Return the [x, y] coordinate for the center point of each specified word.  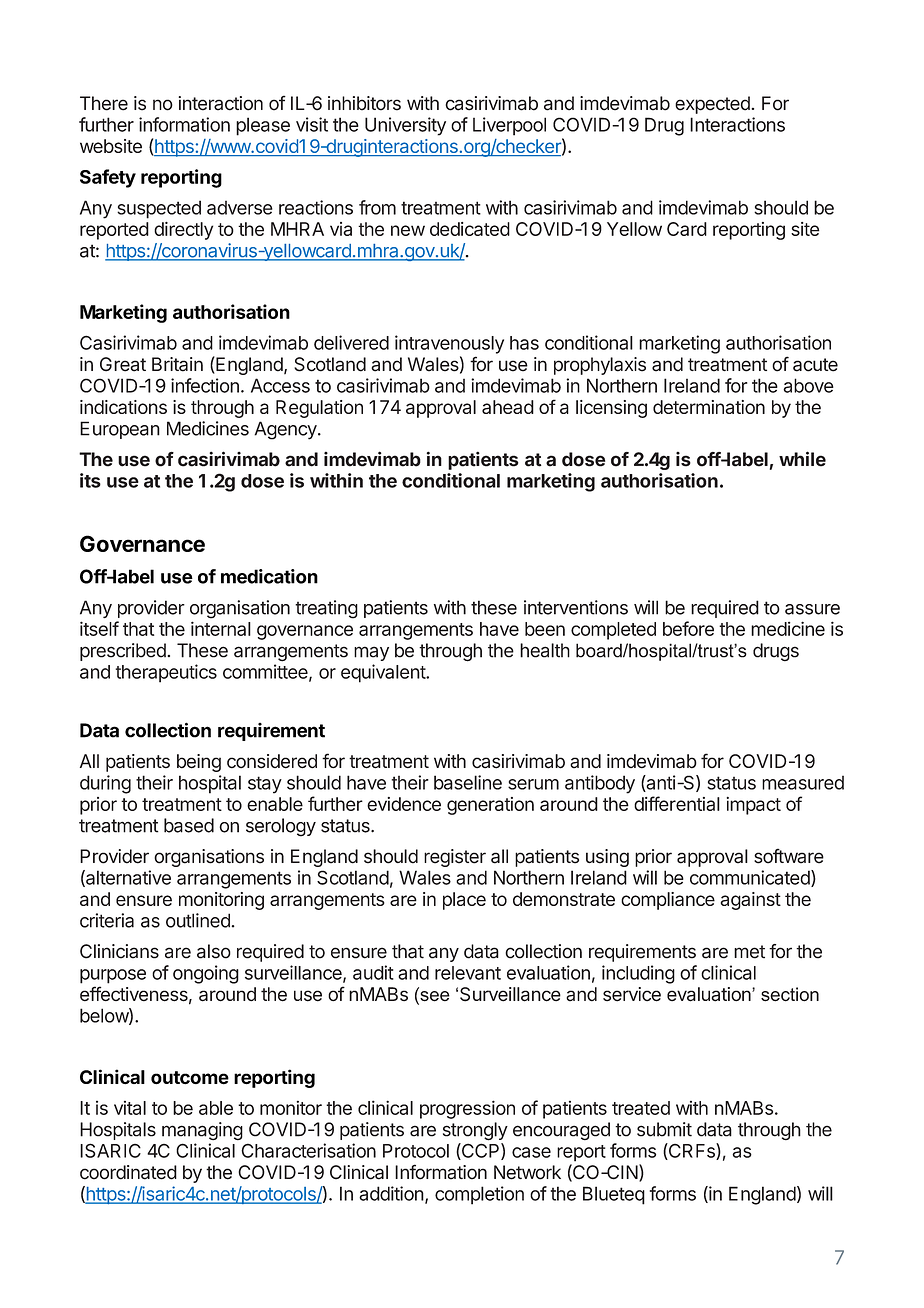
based [189, 825]
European [120, 430]
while [802, 459]
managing [202, 1131]
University [405, 126]
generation [490, 806]
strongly [475, 1131]
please [263, 126]
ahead [508, 407]
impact [754, 806]
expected [713, 105]
